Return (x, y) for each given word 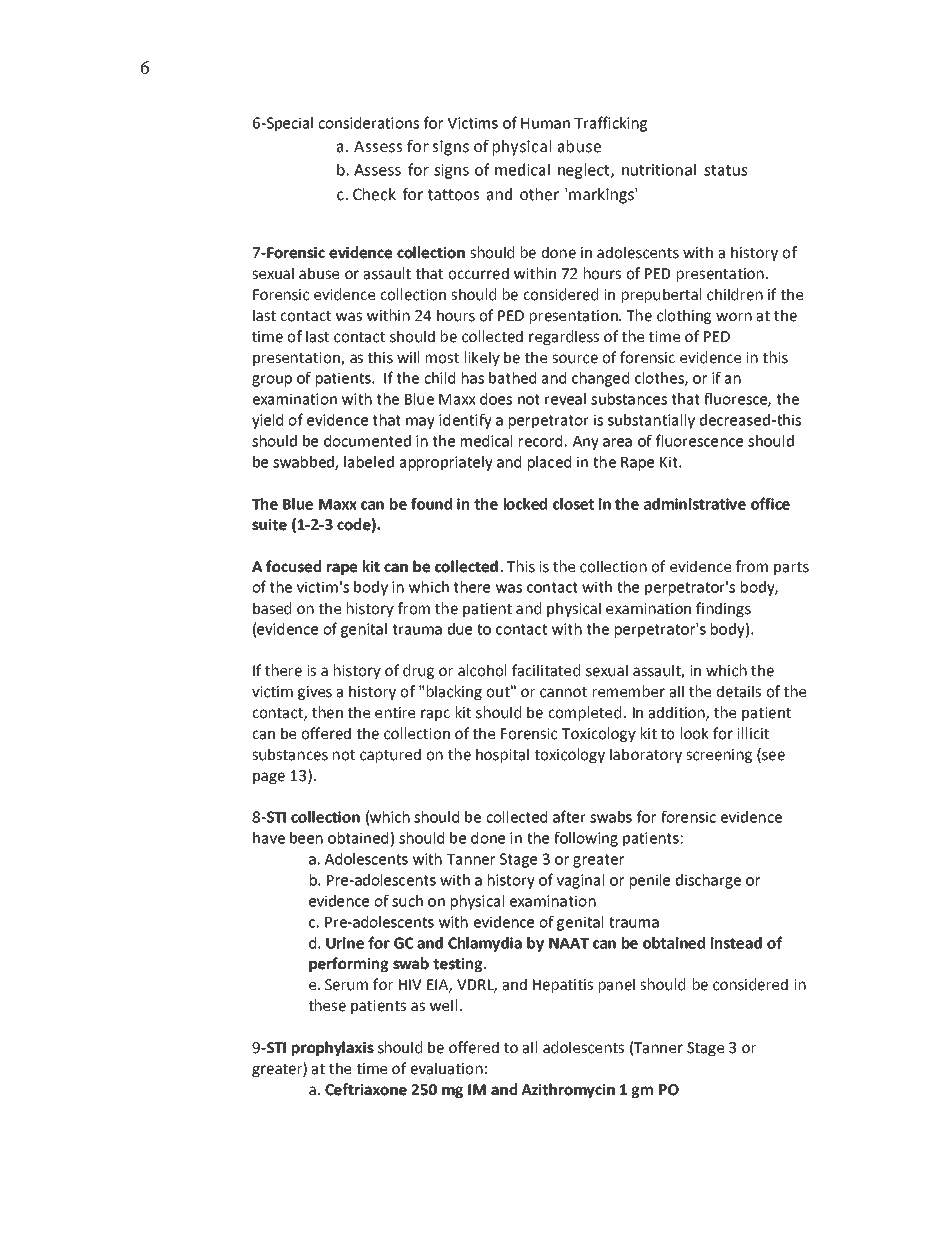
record (540, 441)
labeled (369, 462)
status (725, 170)
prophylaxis (333, 1048)
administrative (695, 504)
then (327, 712)
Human (545, 123)
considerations (368, 123)
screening (719, 756)
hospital (502, 755)
